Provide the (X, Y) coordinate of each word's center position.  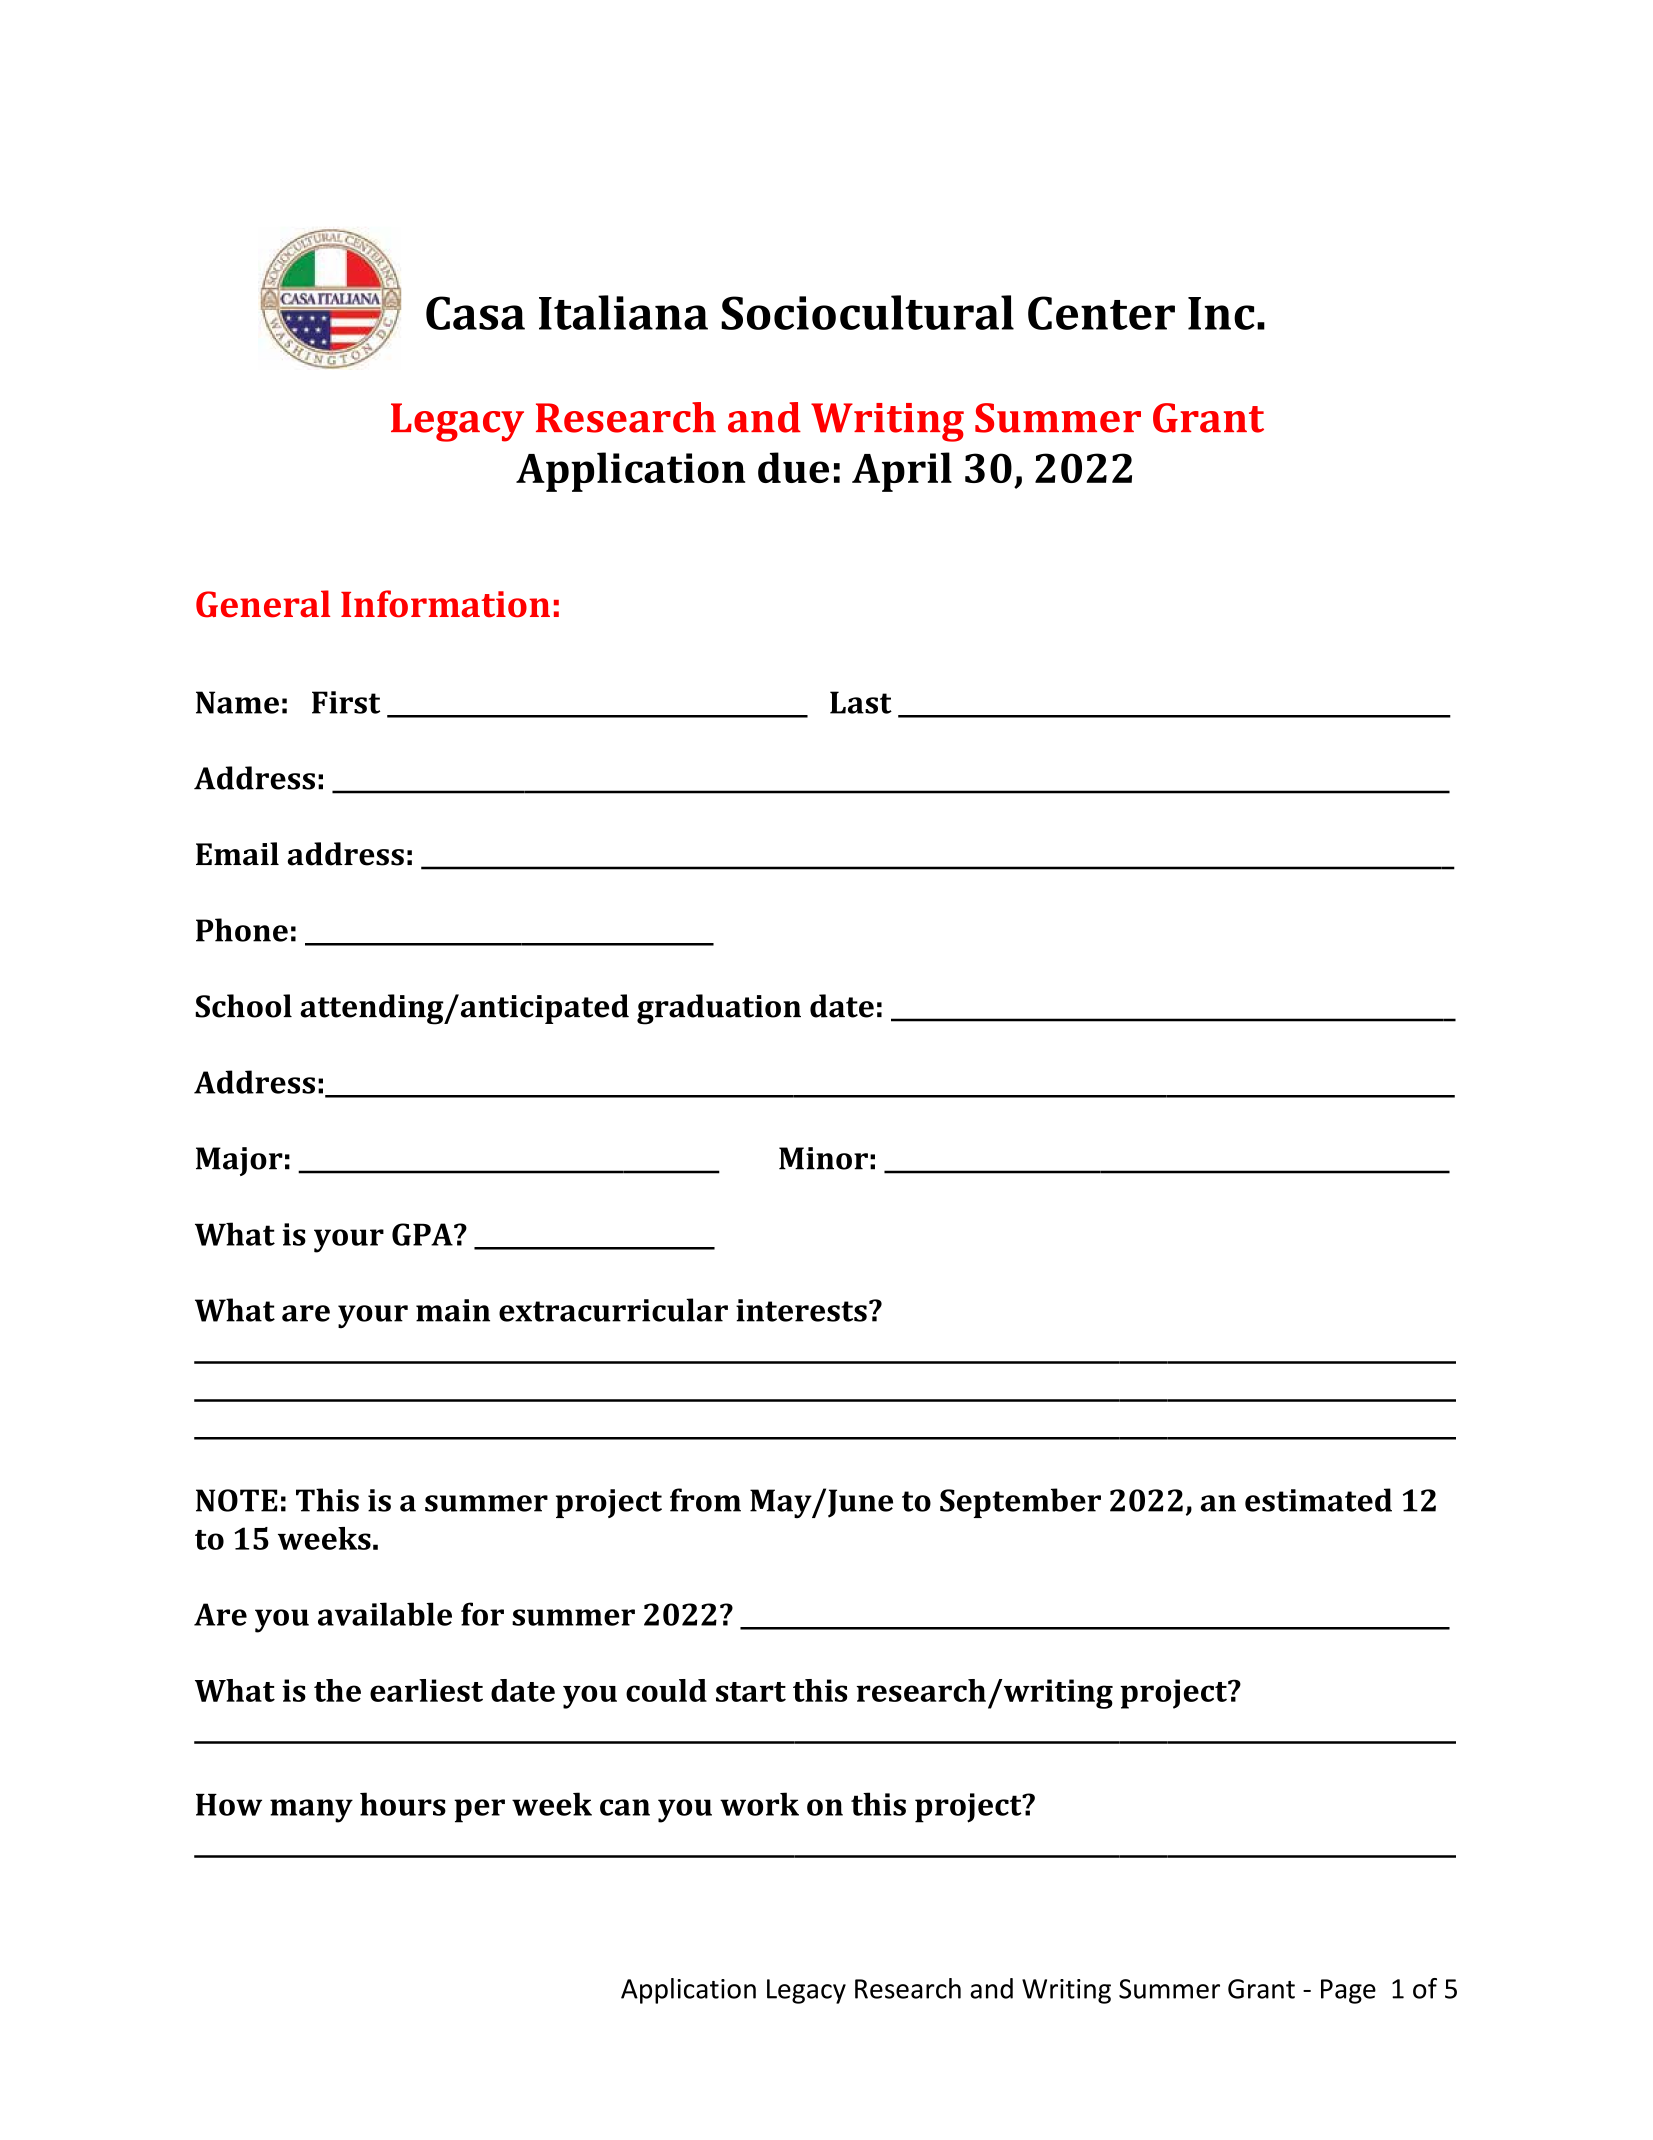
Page (1348, 1991)
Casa (475, 313)
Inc (1221, 313)
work (759, 1804)
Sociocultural (867, 312)
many (311, 1811)
